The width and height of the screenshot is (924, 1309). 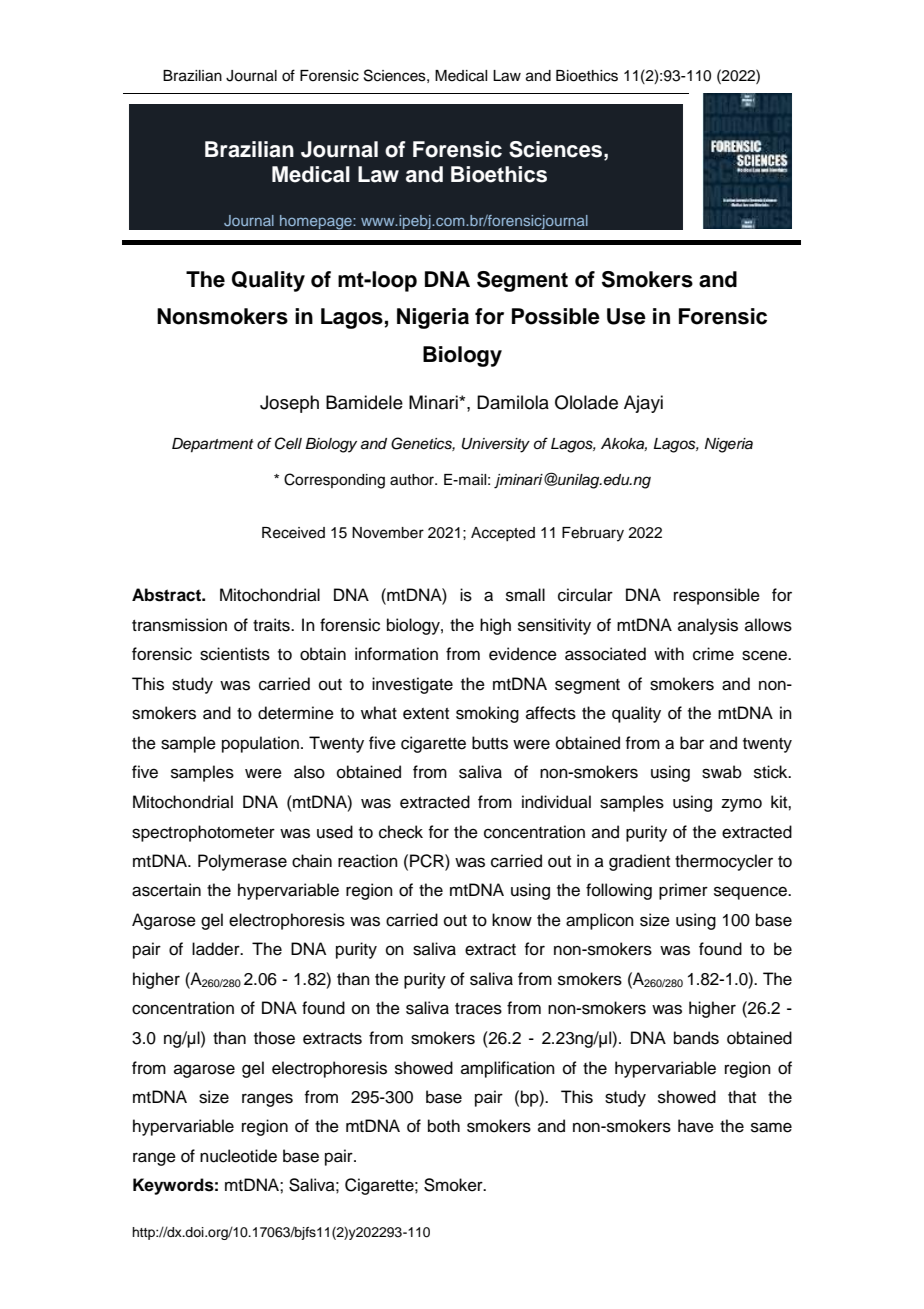 I want to click on nucleotide, so click(x=238, y=1156).
